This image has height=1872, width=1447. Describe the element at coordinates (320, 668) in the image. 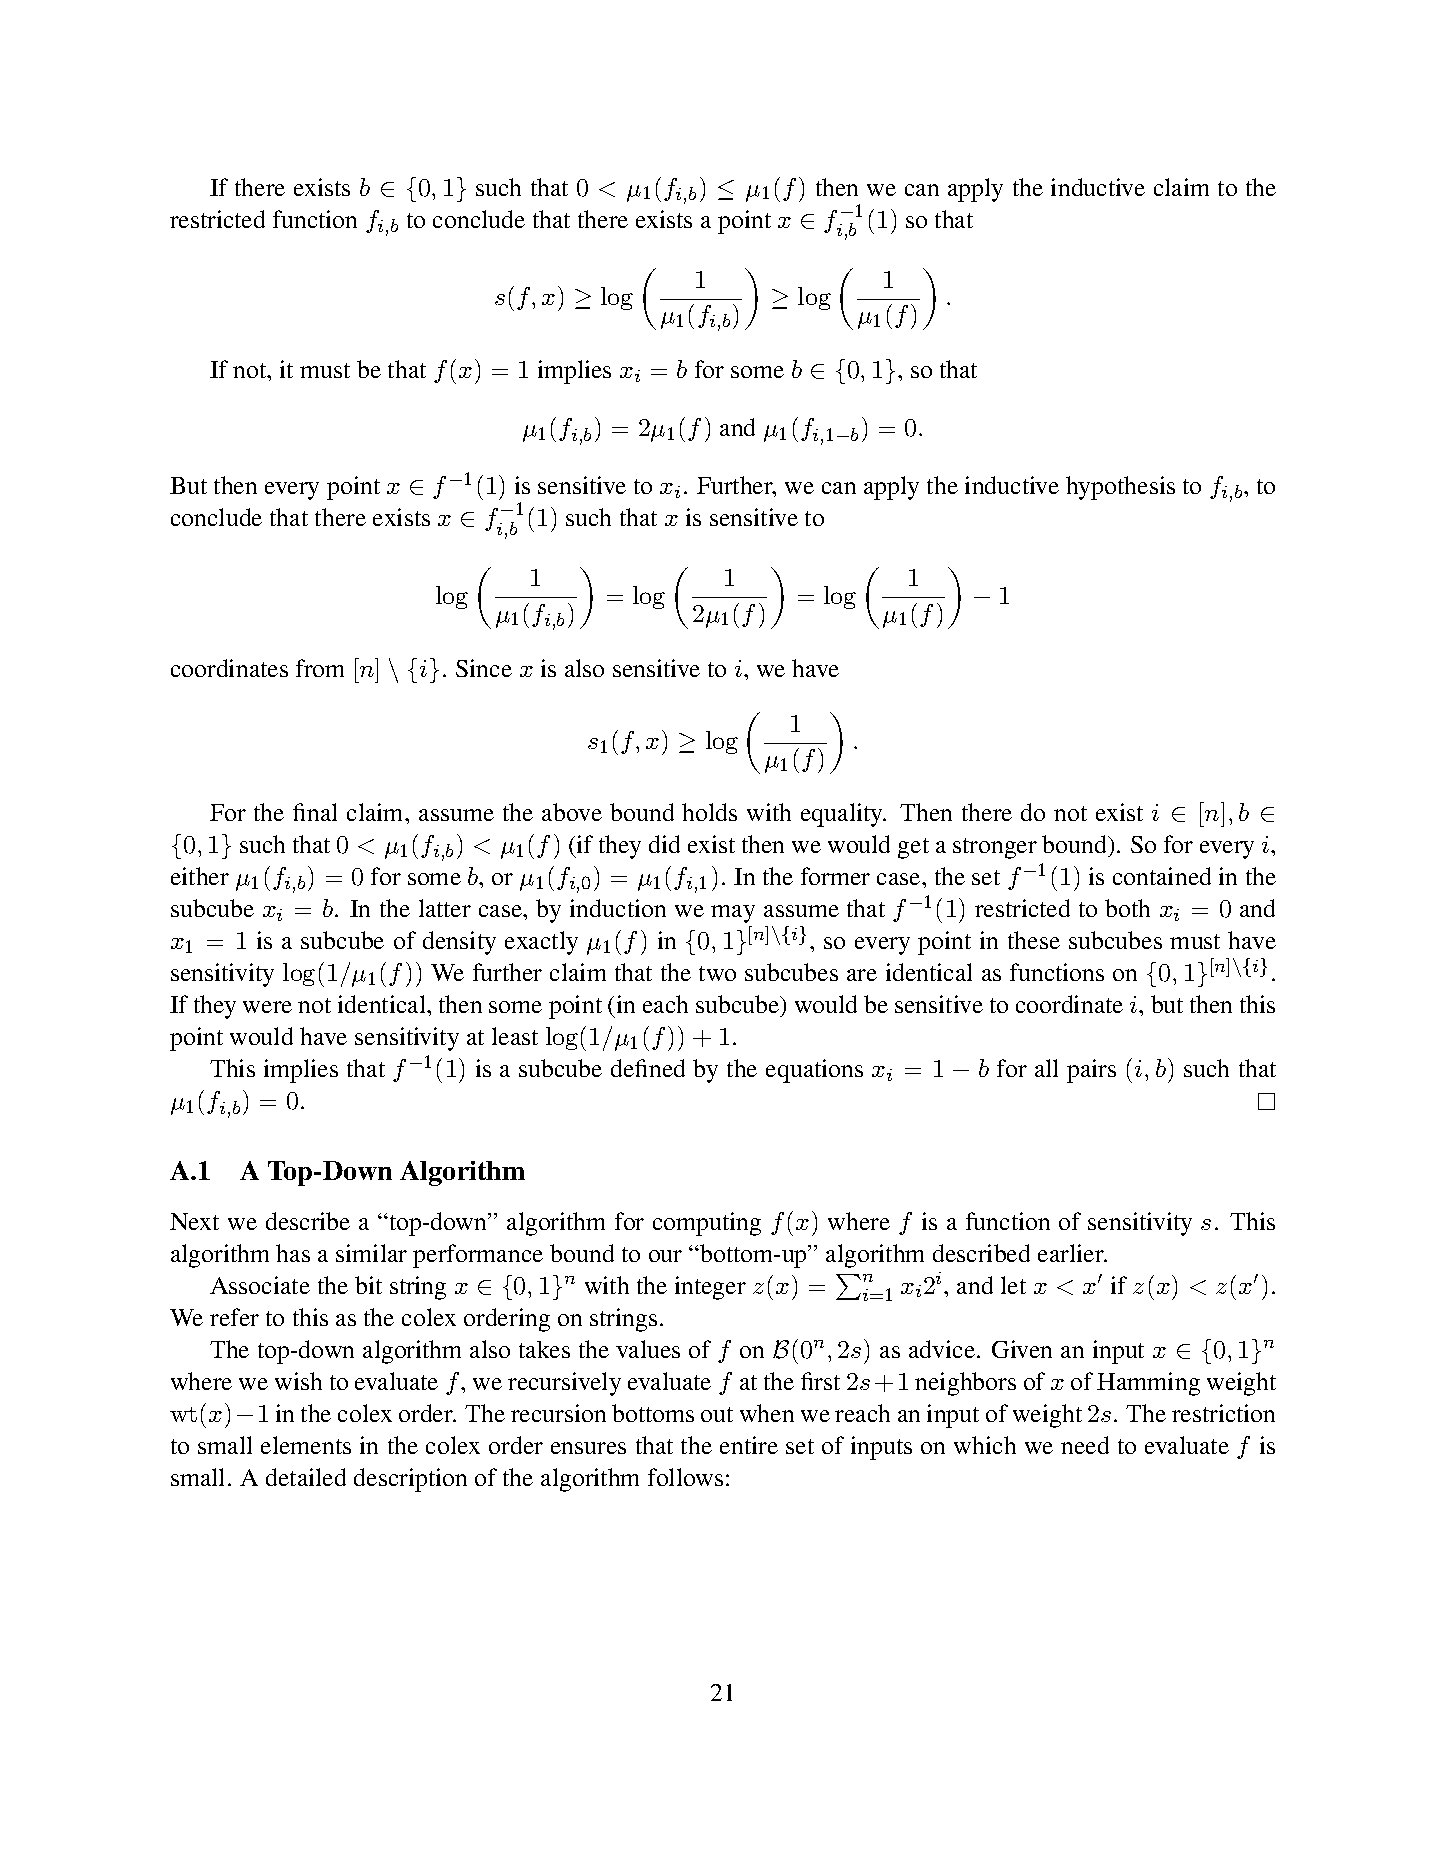

I see `from` at that location.
